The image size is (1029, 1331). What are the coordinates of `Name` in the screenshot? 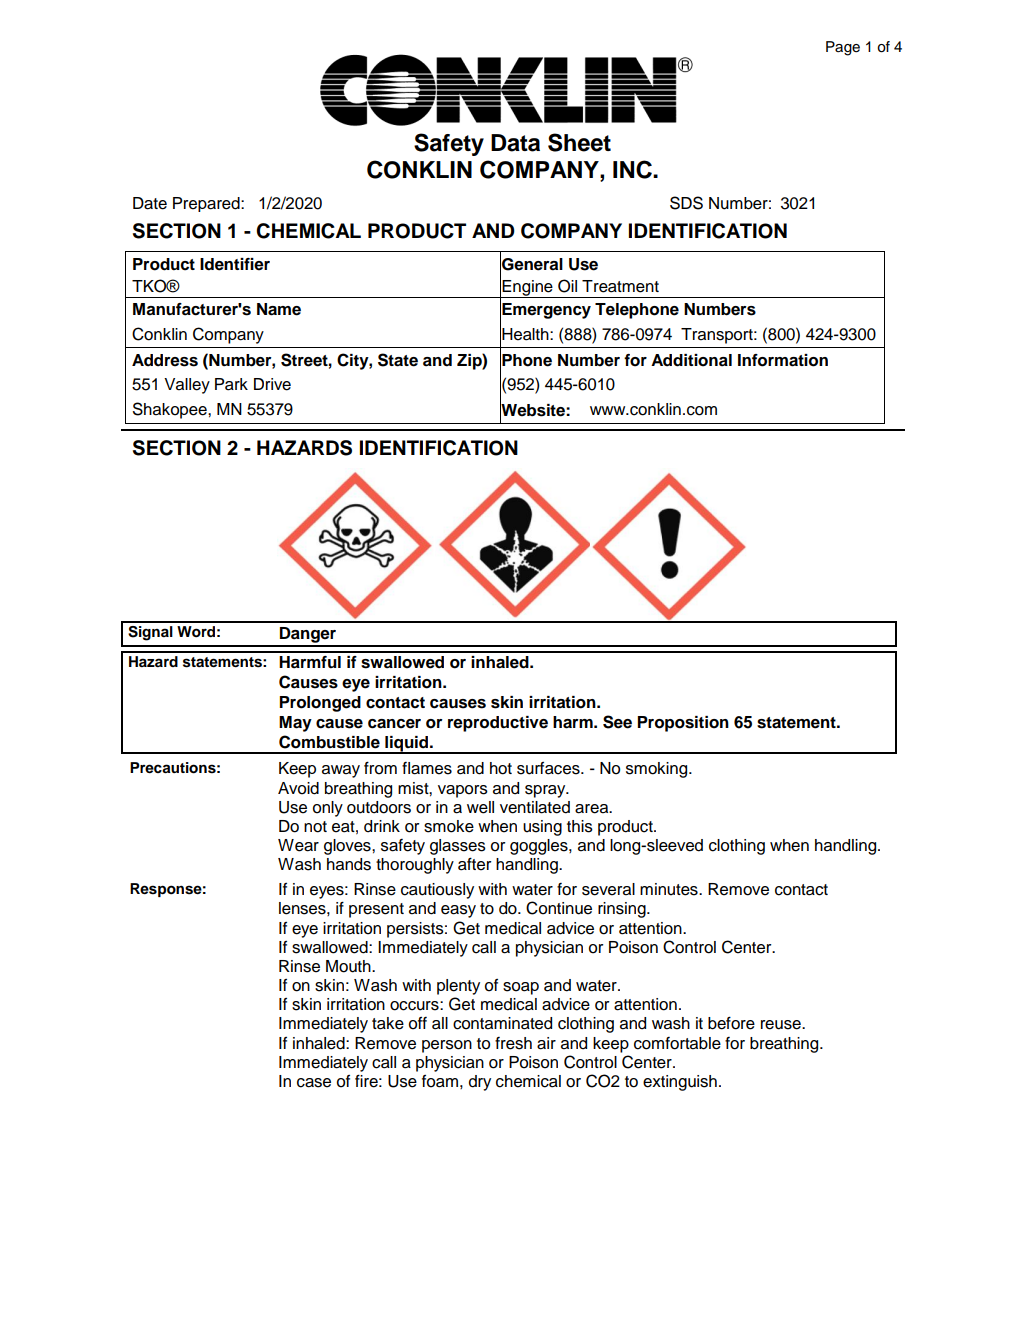 It's located at (279, 309).
